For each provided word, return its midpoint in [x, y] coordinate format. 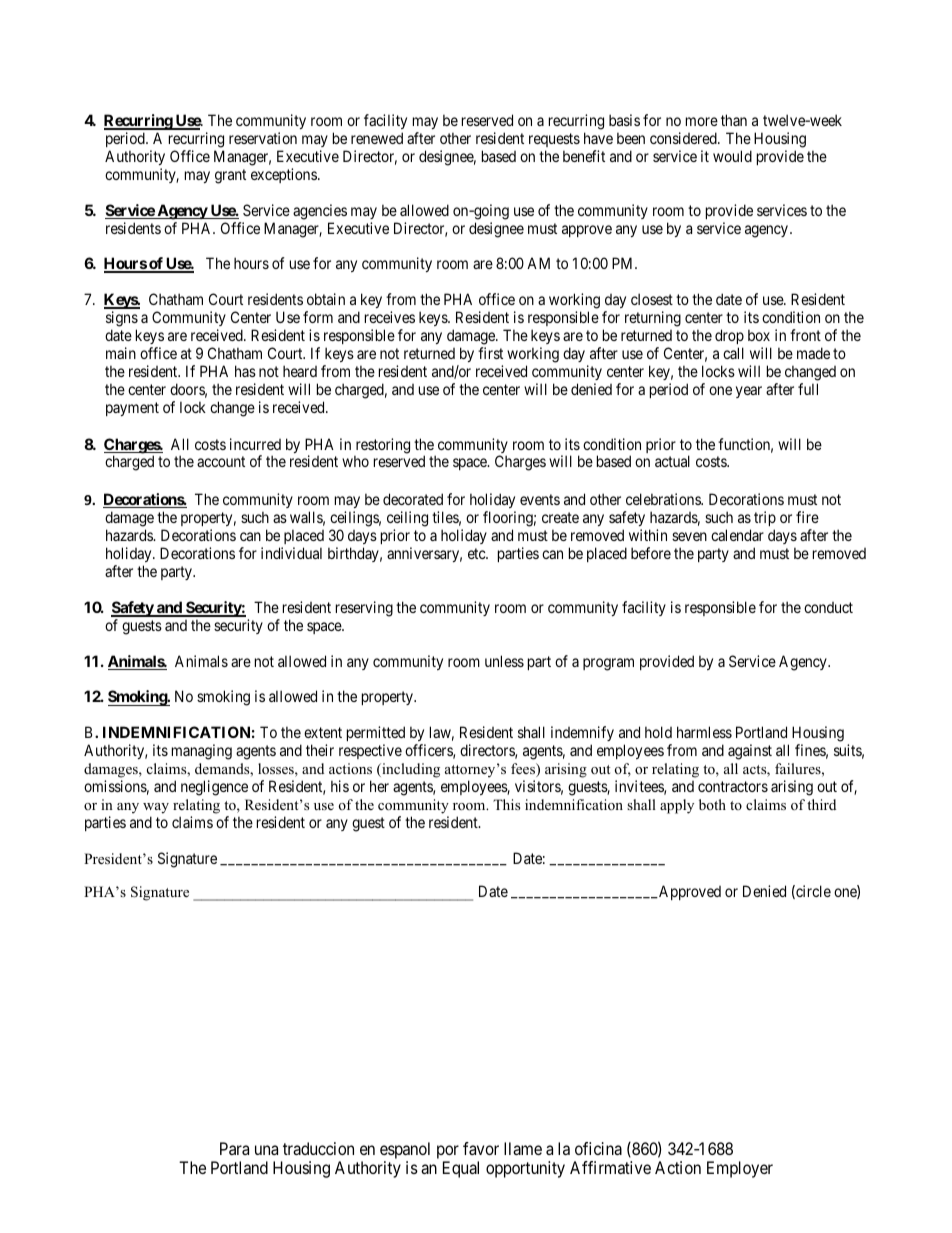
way [156, 808]
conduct [828, 607]
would [732, 156]
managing [202, 752]
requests [554, 140]
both [712, 804]
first [490, 353]
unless [504, 661]
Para [234, 1148]
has [245, 371]
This [506, 804]
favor [481, 1148]
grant [230, 176]
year [749, 392]
